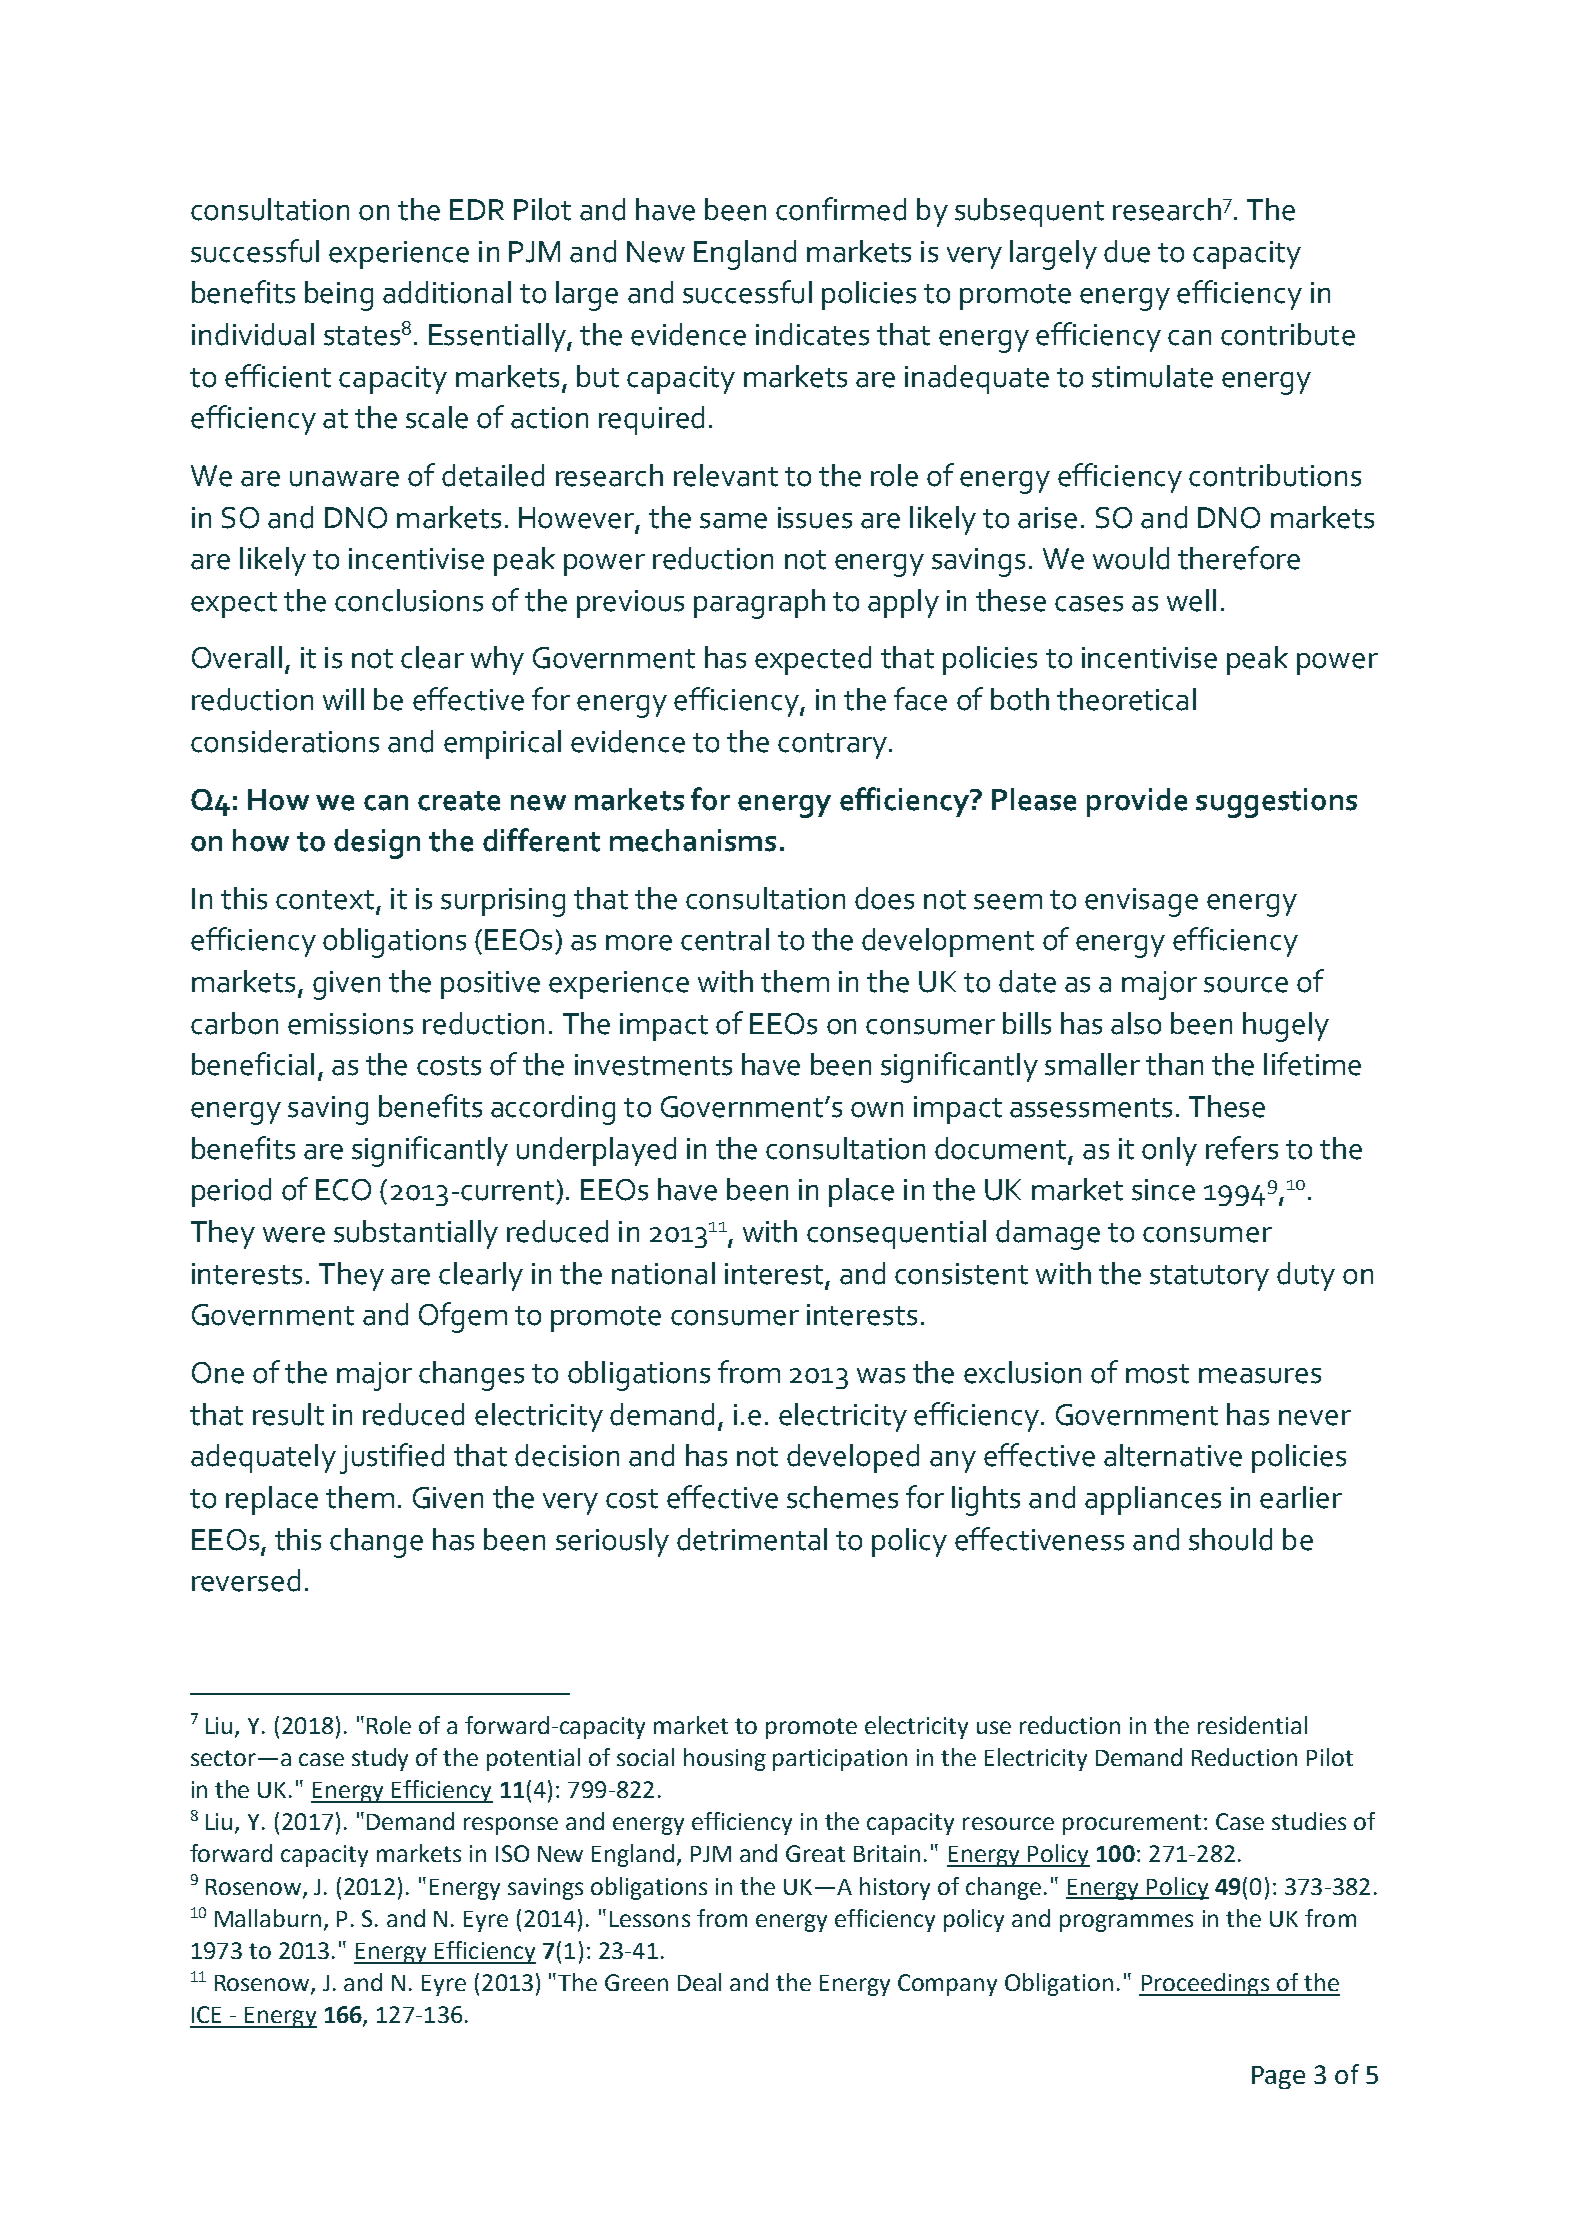 The width and height of the screenshot is (1569, 2220). I want to click on only, so click(1169, 1151).
